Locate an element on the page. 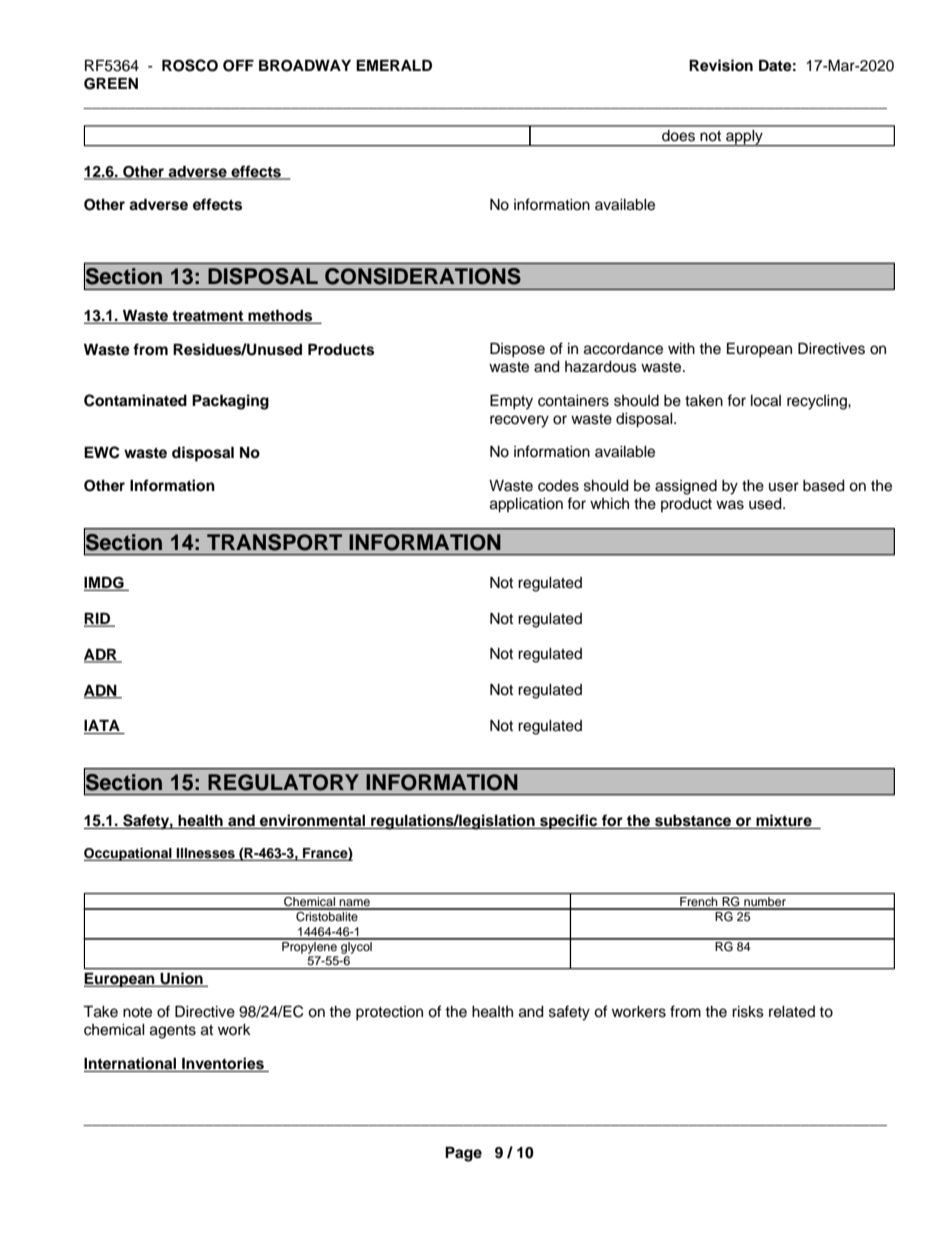  Revision is located at coordinates (721, 65).
